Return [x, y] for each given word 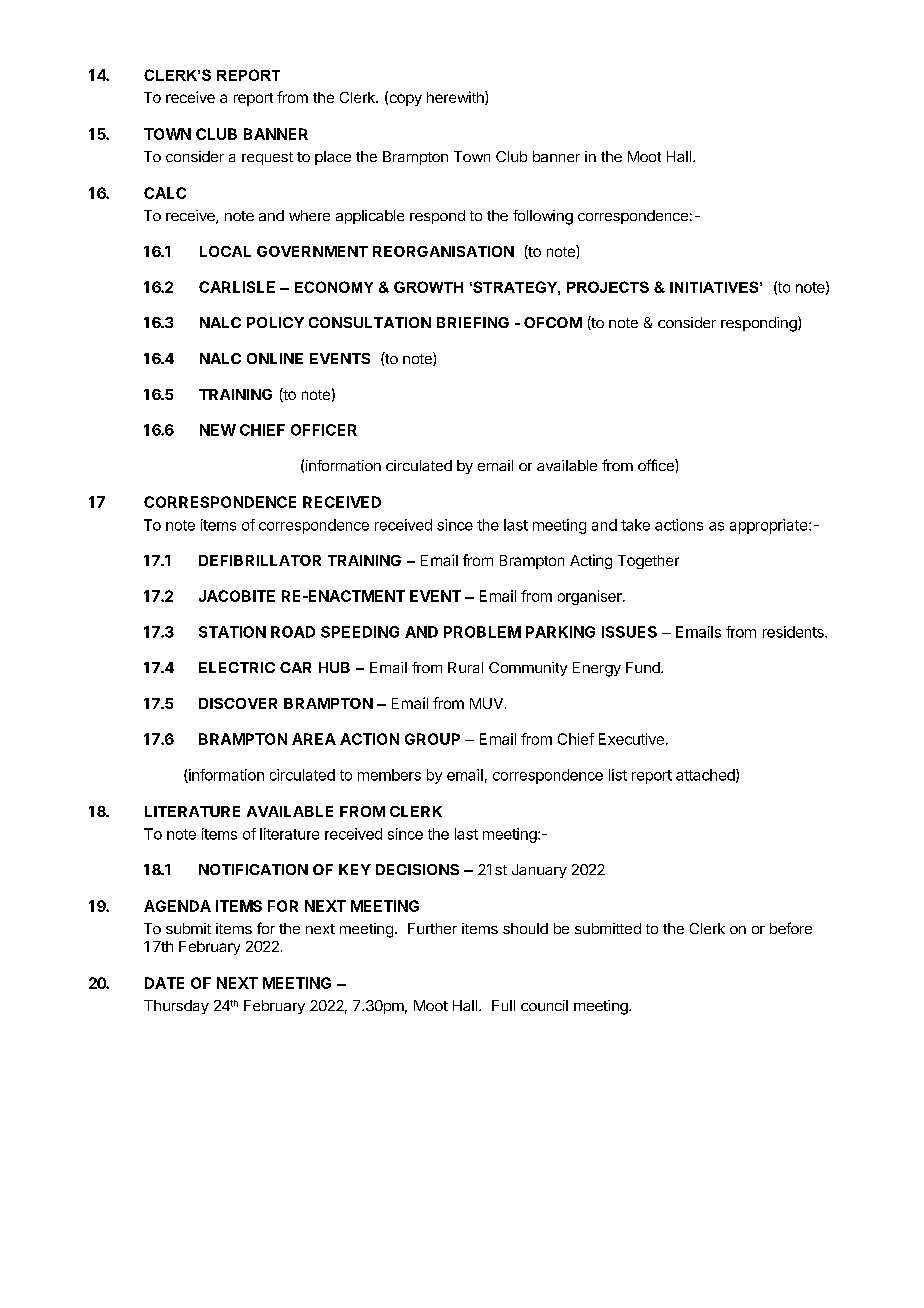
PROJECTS [608, 287]
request [267, 158]
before [791, 928]
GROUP [432, 739]
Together [648, 562]
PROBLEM [482, 632]
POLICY [275, 322]
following [543, 217]
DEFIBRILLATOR [260, 560]
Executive [631, 739]
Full [503, 1005]
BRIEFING [473, 322]
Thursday [176, 1007]
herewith [456, 98]
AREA [314, 739]
